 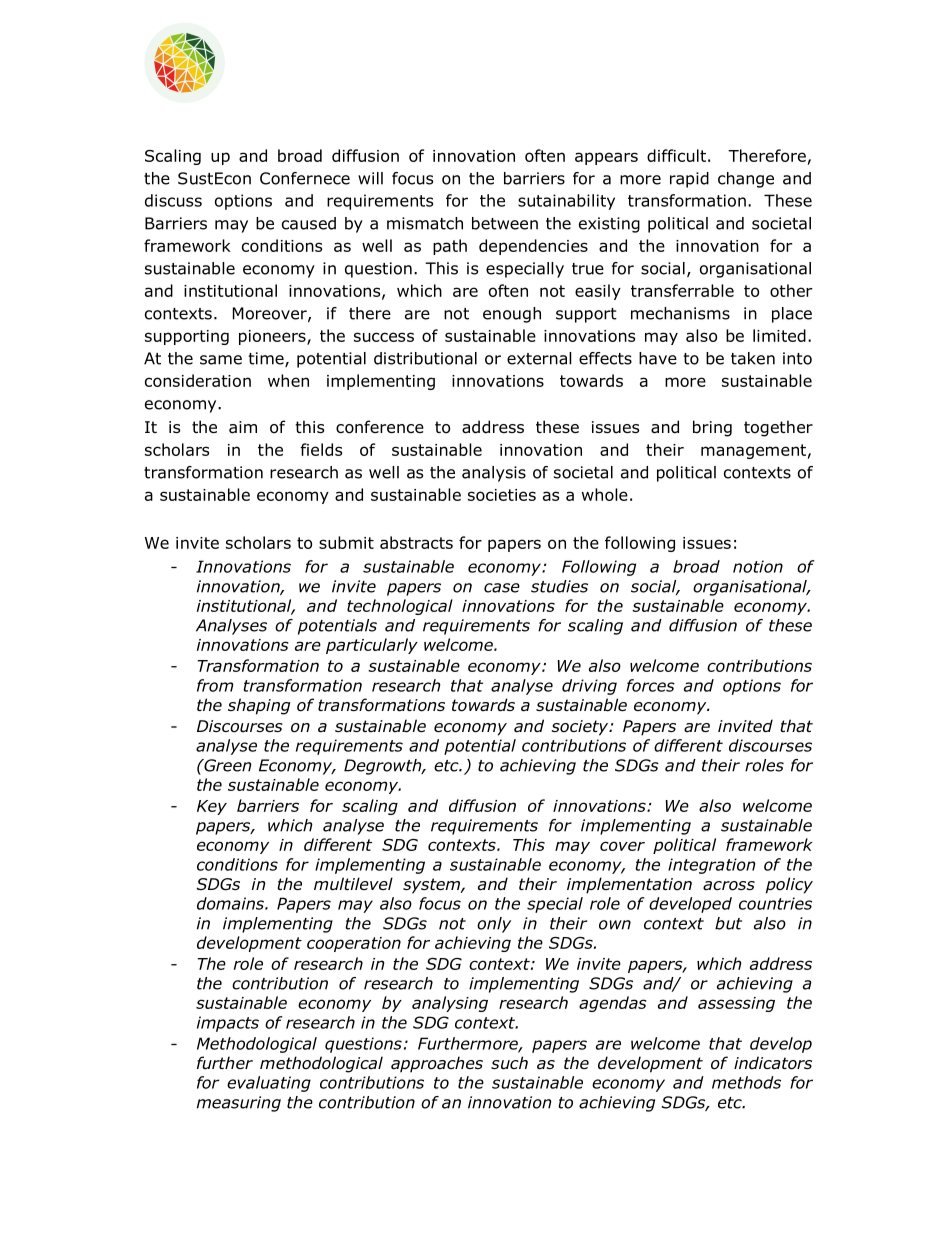 What do you see at coordinates (215, 685) in the document?
I see `from` at bounding box center [215, 685].
